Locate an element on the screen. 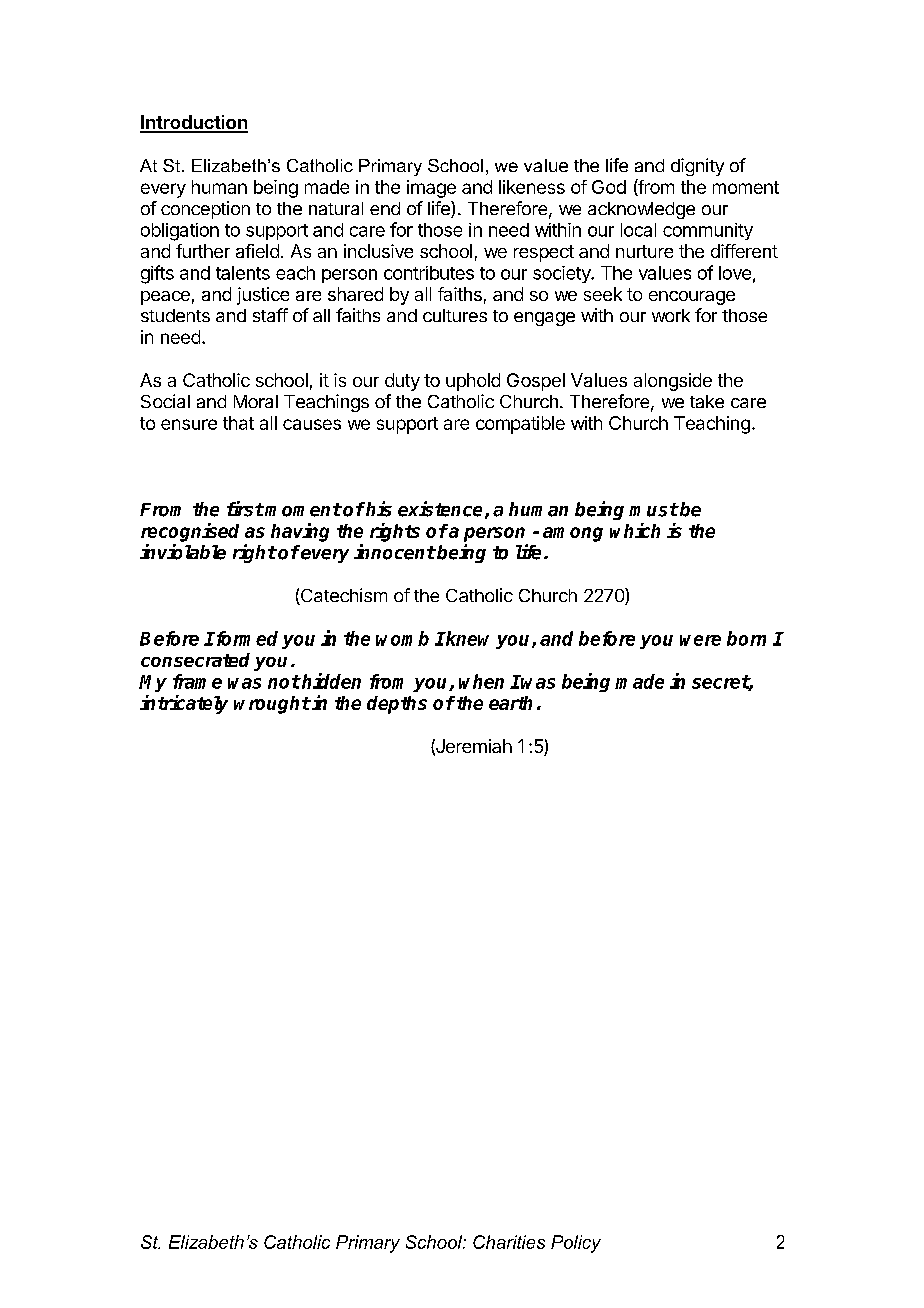 This screenshot has width=924, height=1308. when is located at coordinates (481, 681).
